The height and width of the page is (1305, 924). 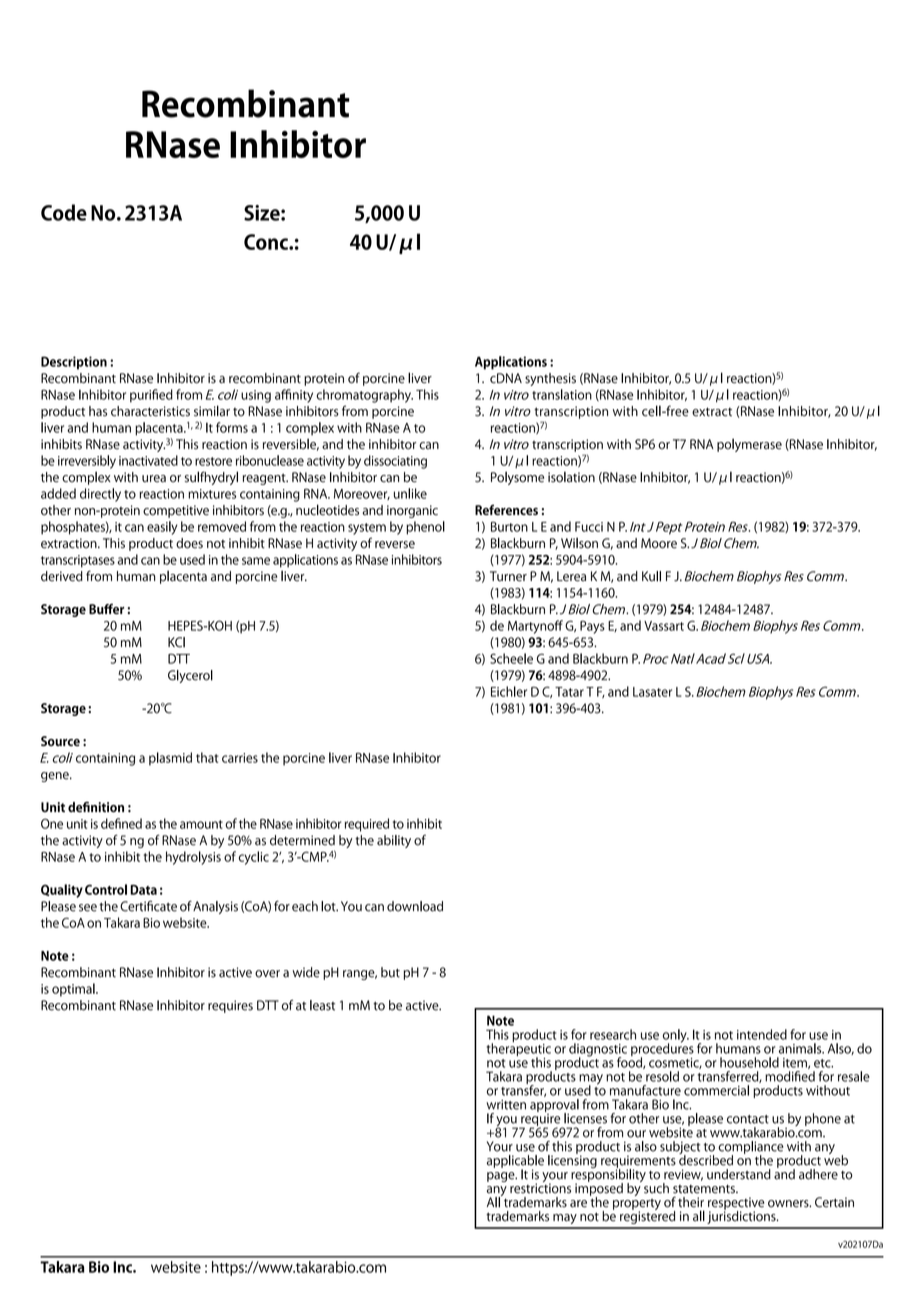 I want to click on synthesis, so click(x=550, y=379).
